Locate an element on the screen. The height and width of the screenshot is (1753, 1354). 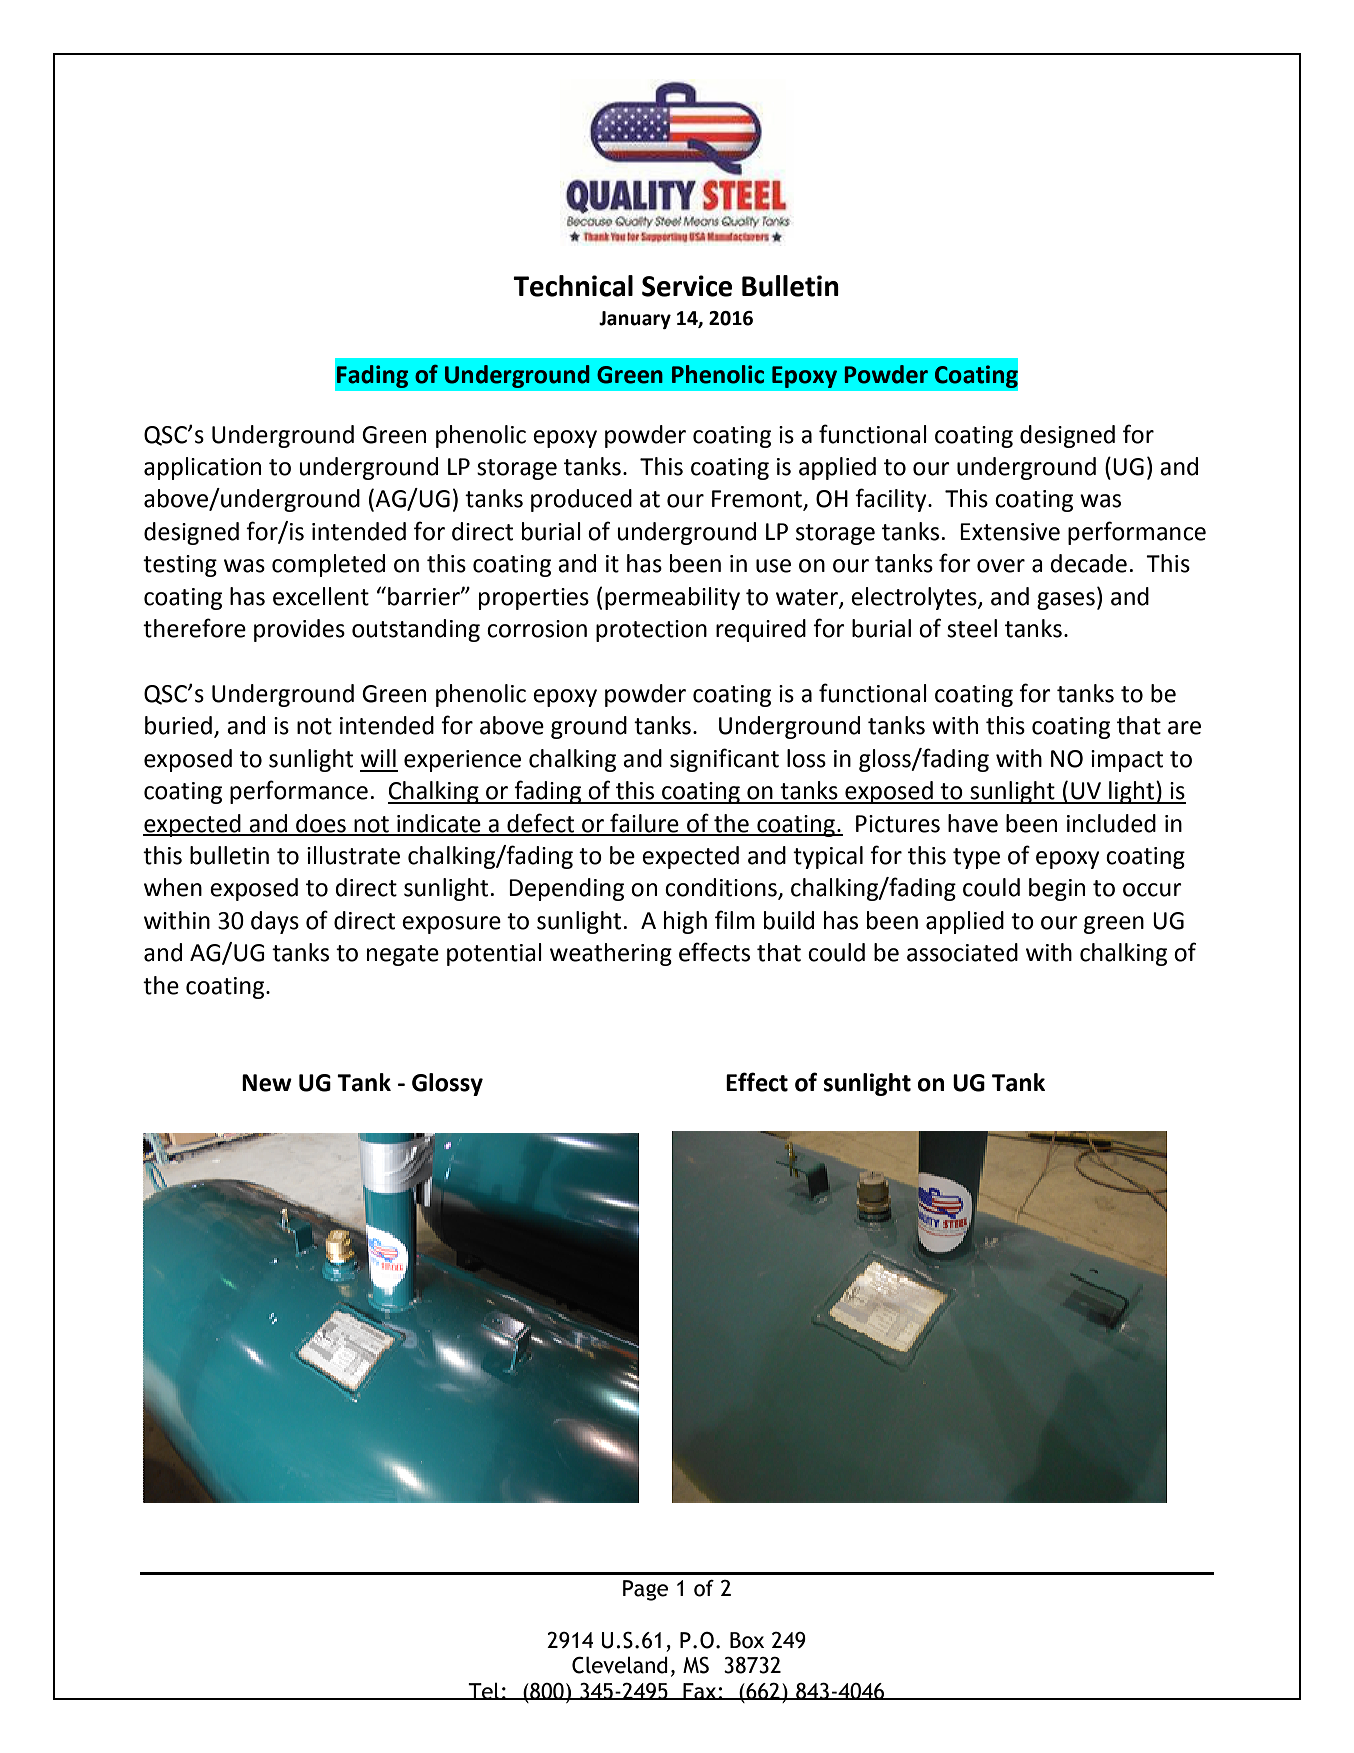
days is located at coordinates (275, 922).
